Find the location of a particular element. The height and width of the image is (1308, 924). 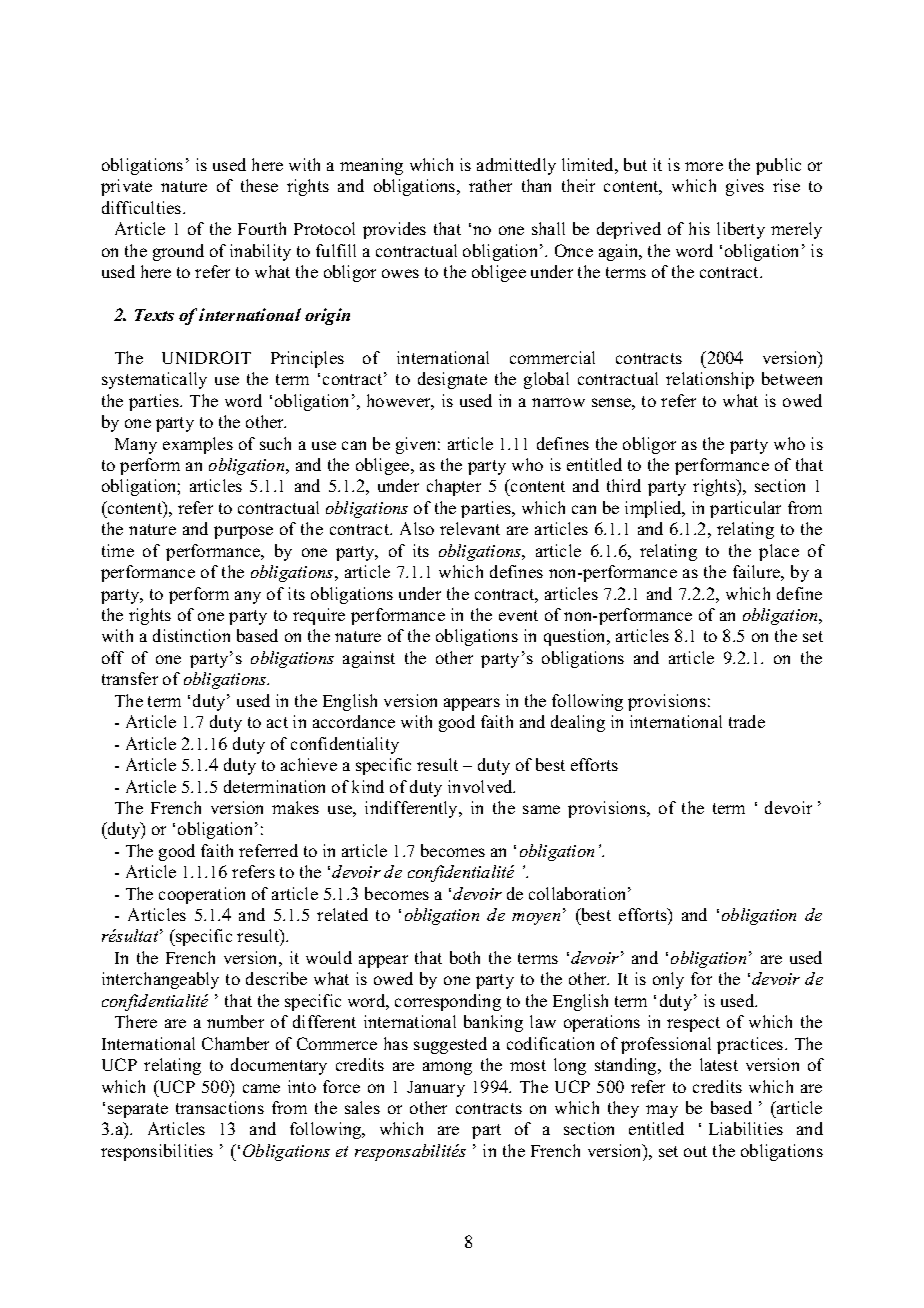

transactions is located at coordinates (220, 1107).
